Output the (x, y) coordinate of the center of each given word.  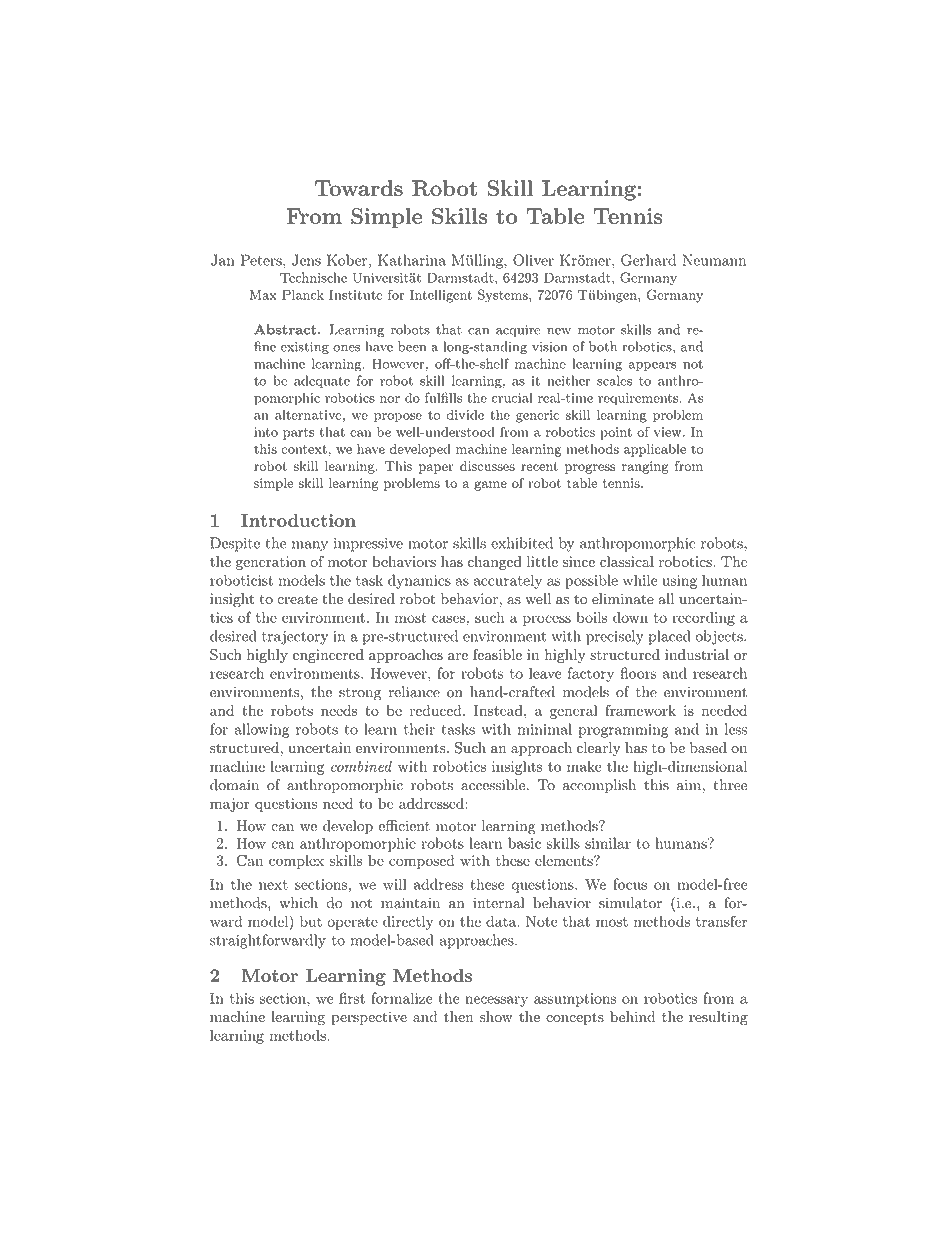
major (229, 805)
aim (690, 785)
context (304, 449)
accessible (493, 785)
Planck (303, 294)
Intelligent (441, 296)
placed (670, 637)
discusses (487, 466)
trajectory (295, 638)
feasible (497, 654)
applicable (655, 450)
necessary (496, 1001)
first (352, 998)
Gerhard (648, 260)
